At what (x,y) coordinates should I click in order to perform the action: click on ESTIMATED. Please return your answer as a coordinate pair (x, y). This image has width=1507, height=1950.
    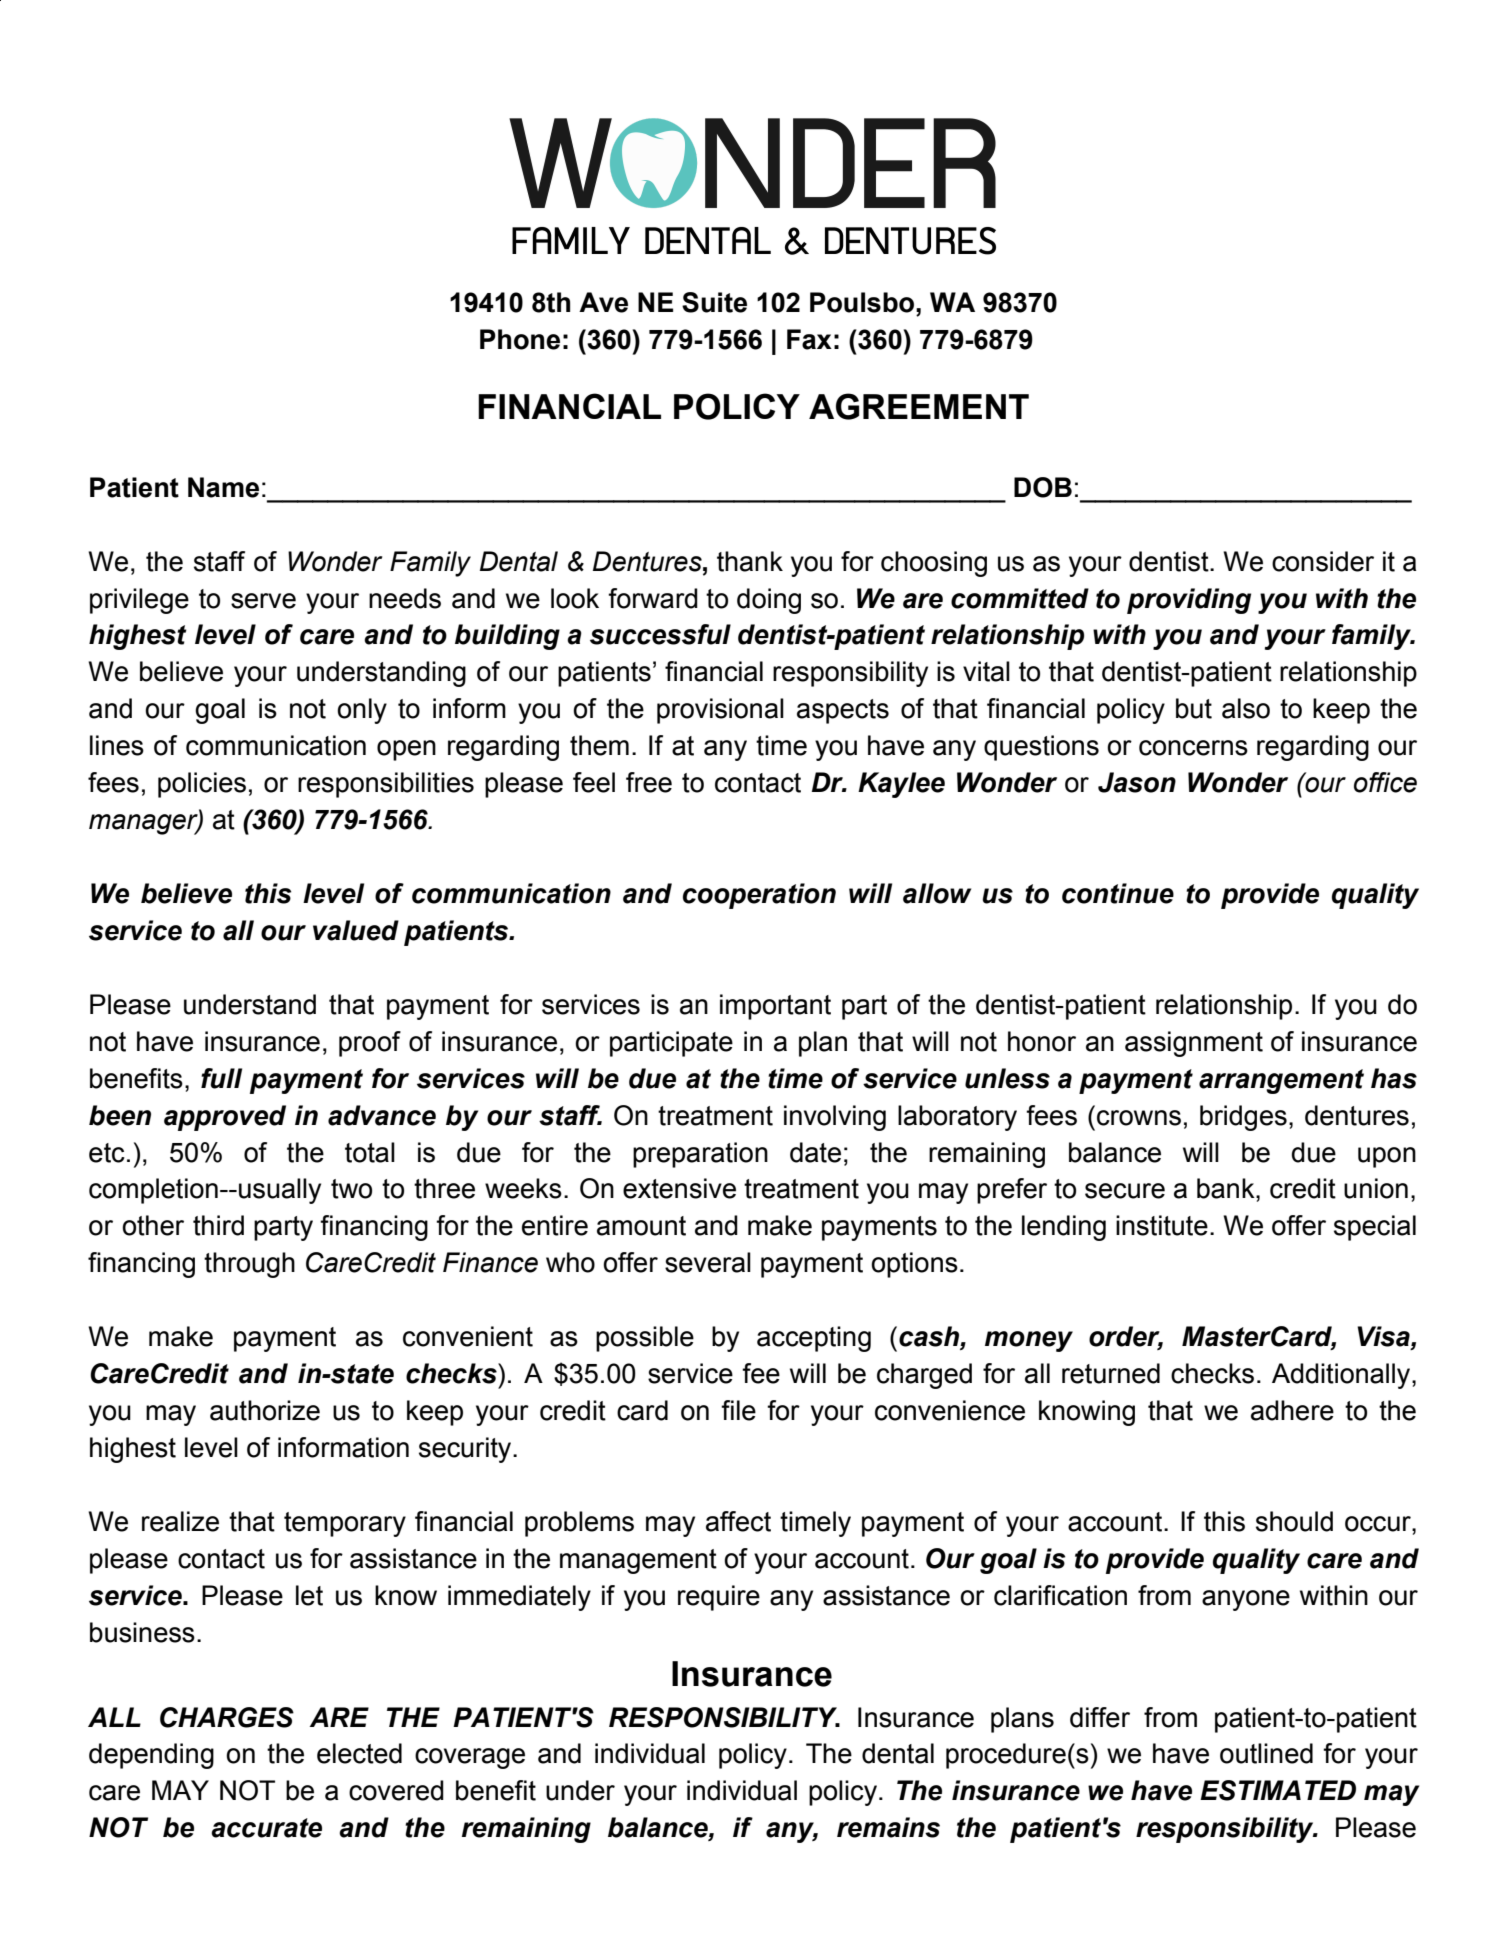
    Looking at the image, I should click on (1278, 1790).
